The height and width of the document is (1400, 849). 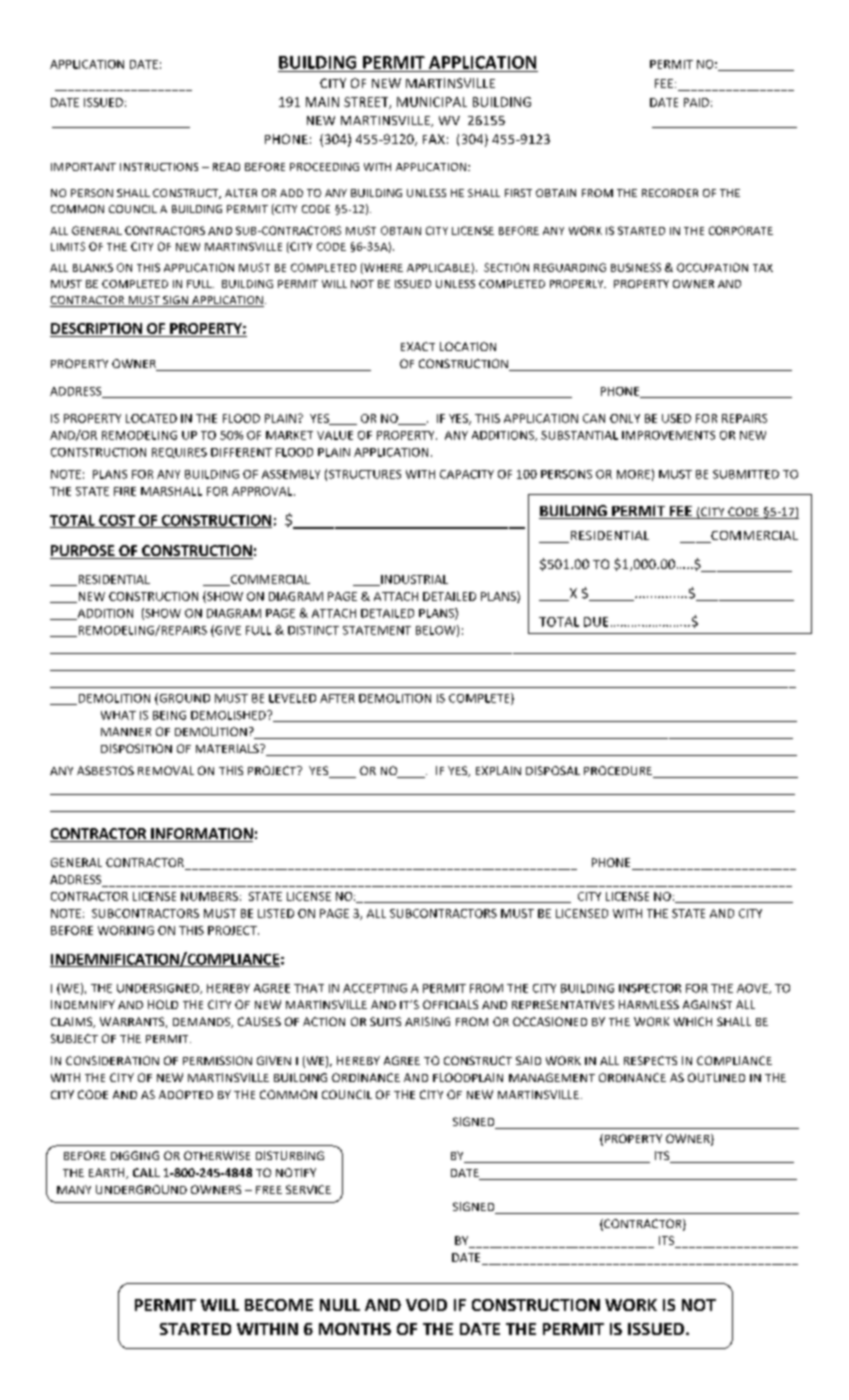 What do you see at coordinates (335, 435) in the document?
I see `VALUE` at bounding box center [335, 435].
